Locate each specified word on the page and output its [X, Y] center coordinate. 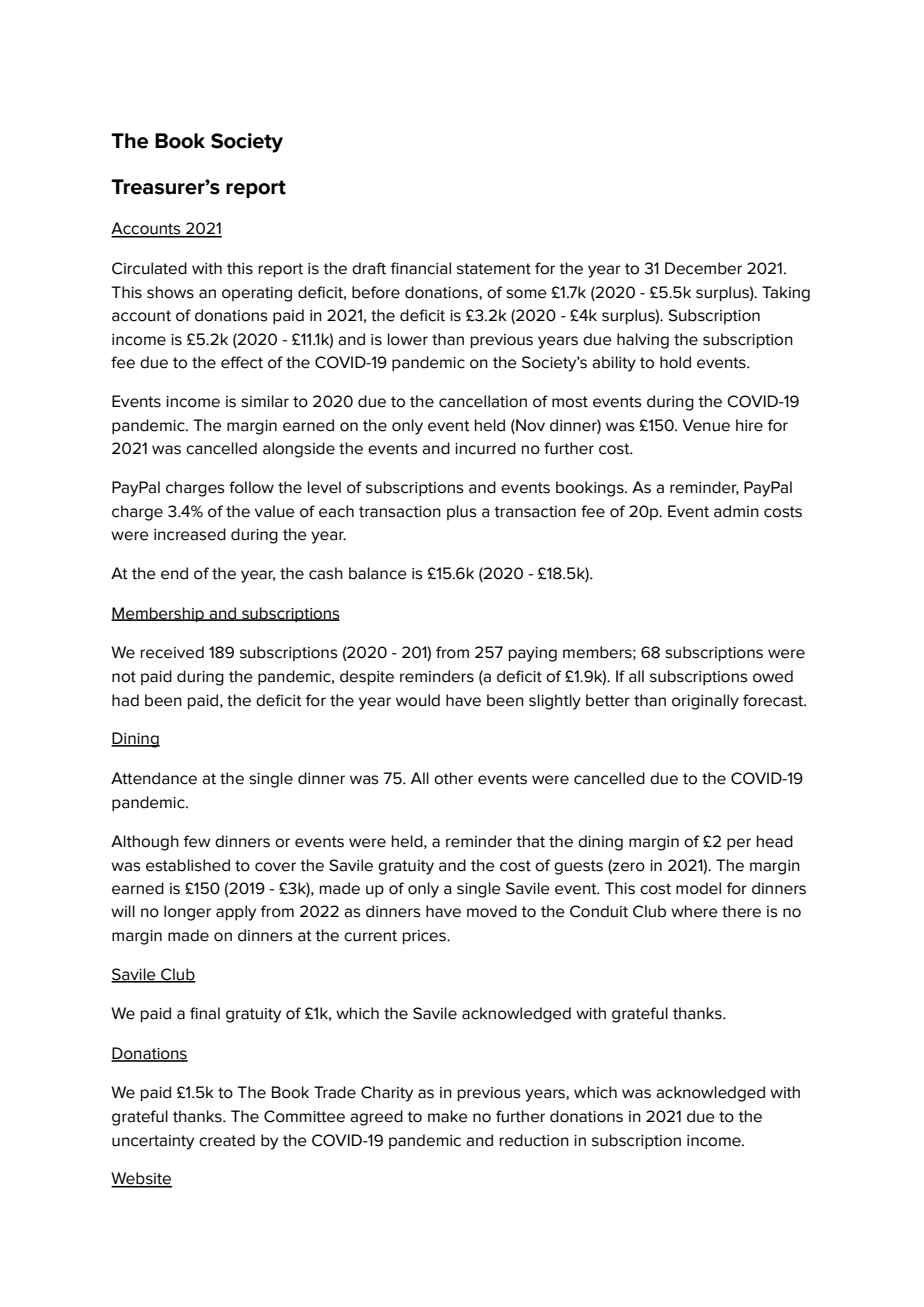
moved [492, 911]
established [188, 865]
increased [190, 534]
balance [378, 573]
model [698, 888]
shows [170, 292]
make [448, 1116]
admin [736, 511]
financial [421, 268]
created [227, 1140]
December [703, 268]
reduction [534, 1140]
